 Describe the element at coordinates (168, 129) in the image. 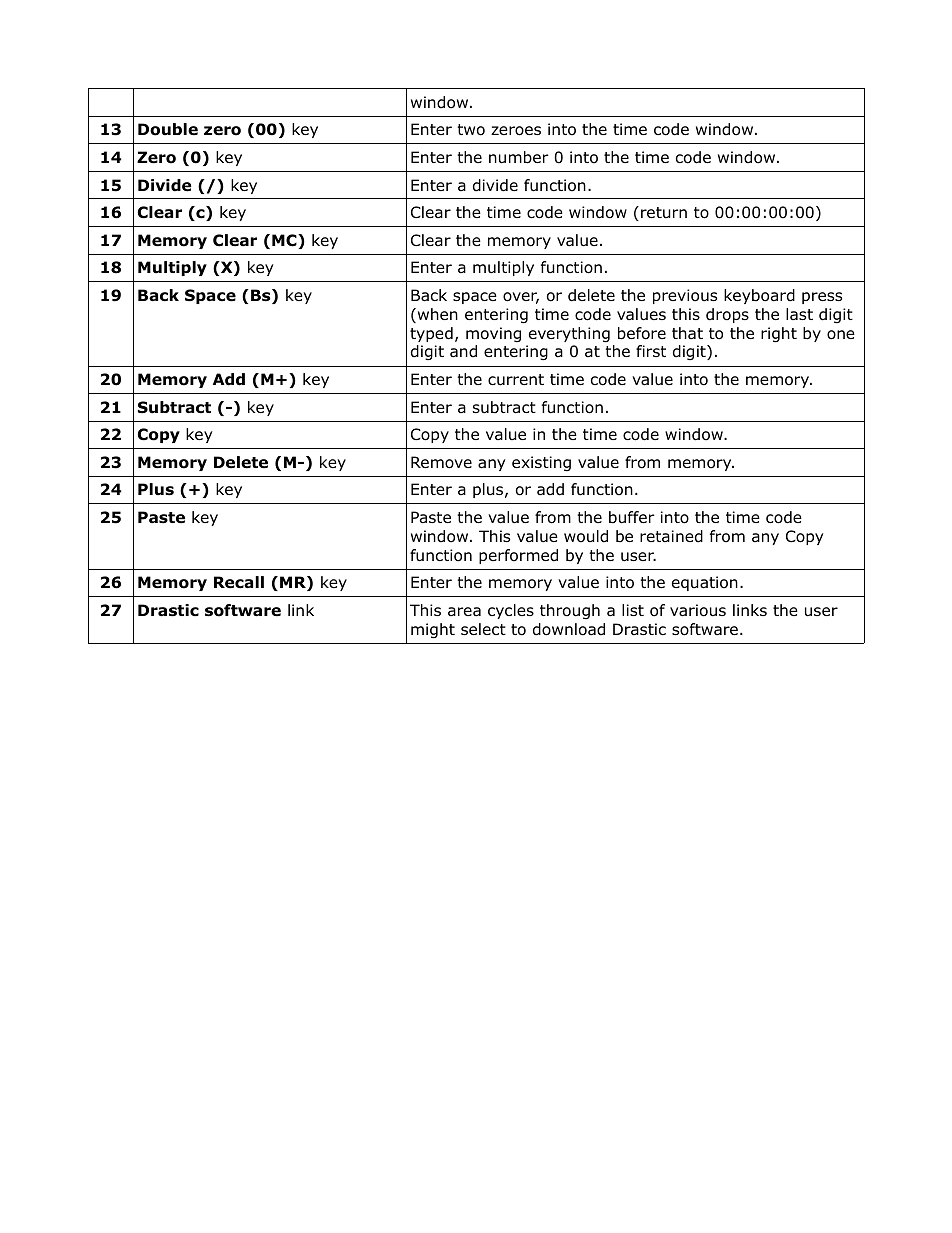

I see `Double` at that location.
